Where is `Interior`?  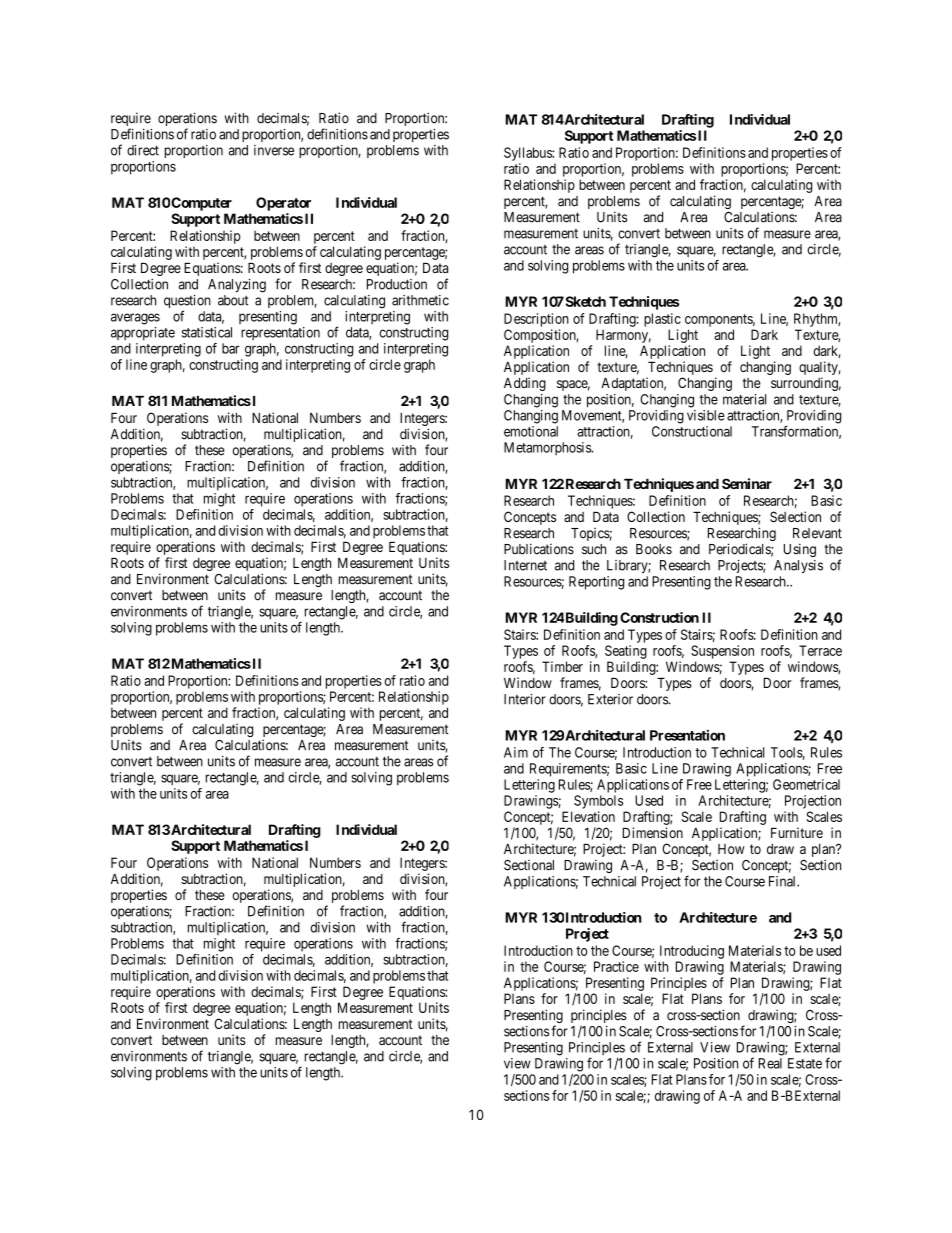
Interior is located at coordinates (525, 699).
